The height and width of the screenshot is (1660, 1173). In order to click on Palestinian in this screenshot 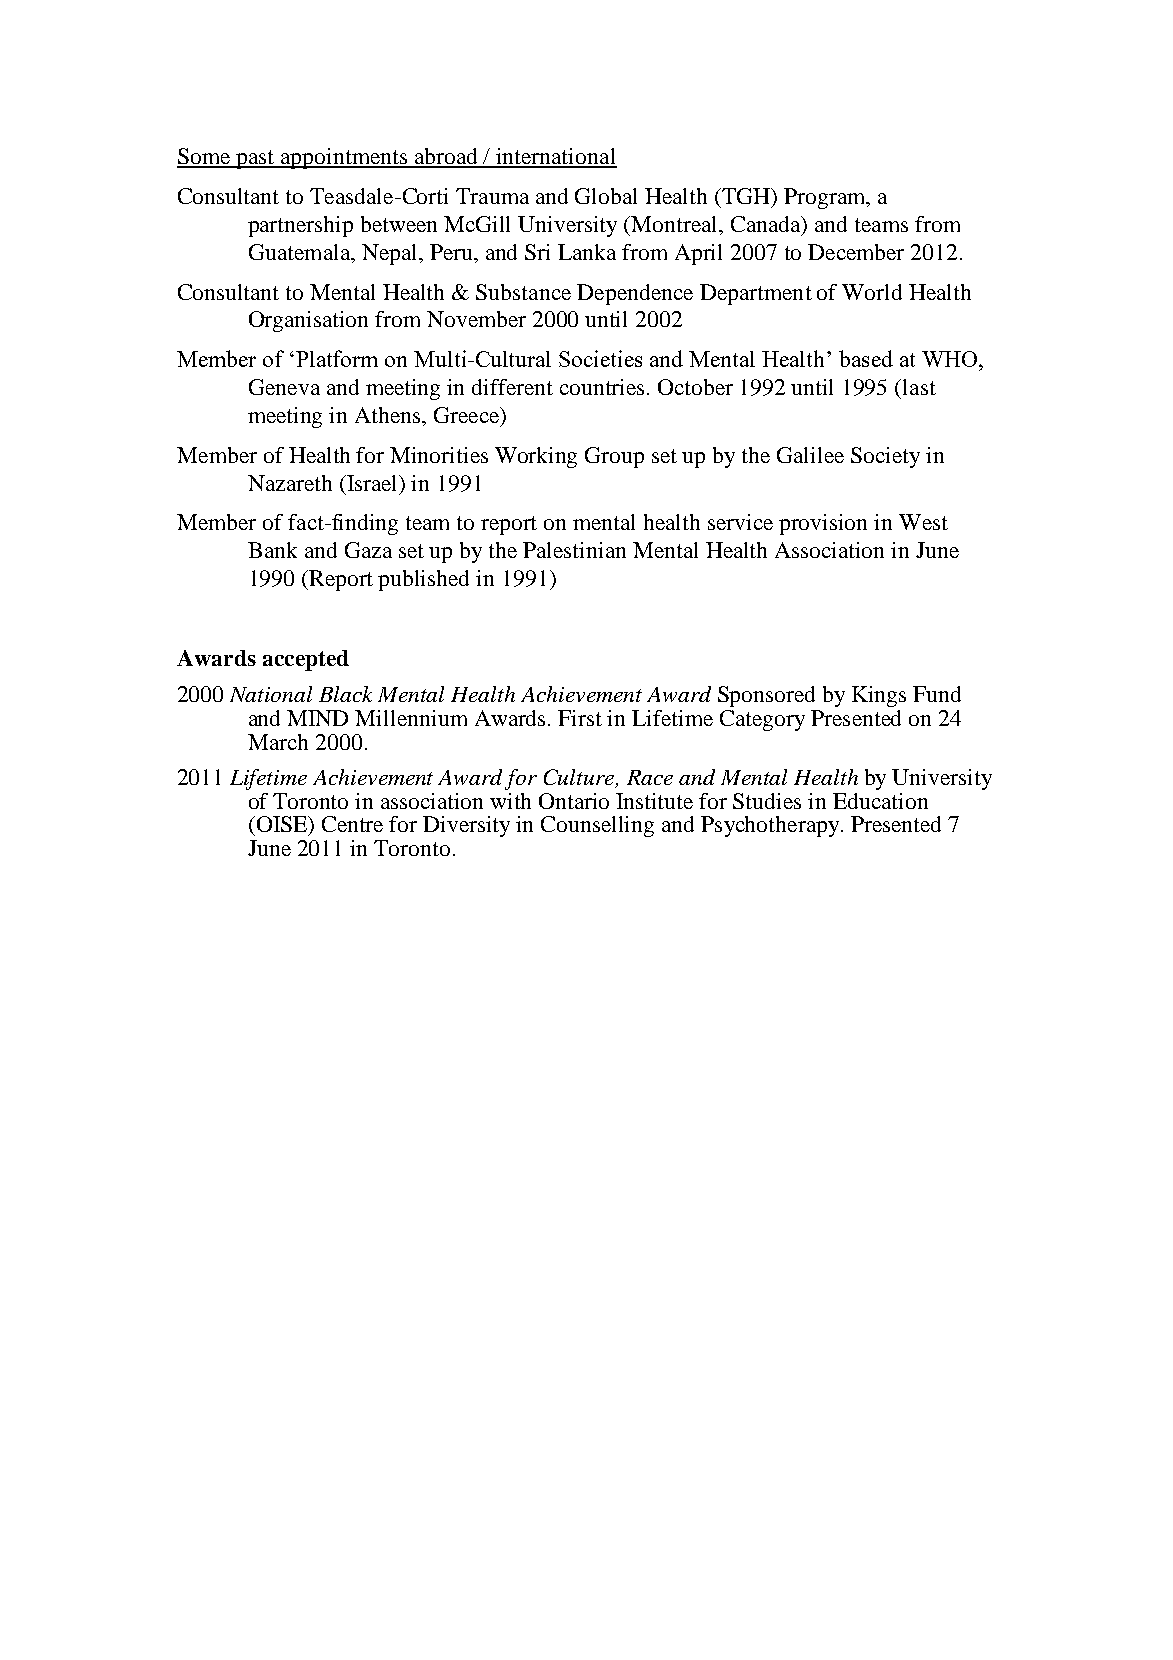, I will do `click(574, 550)`.
